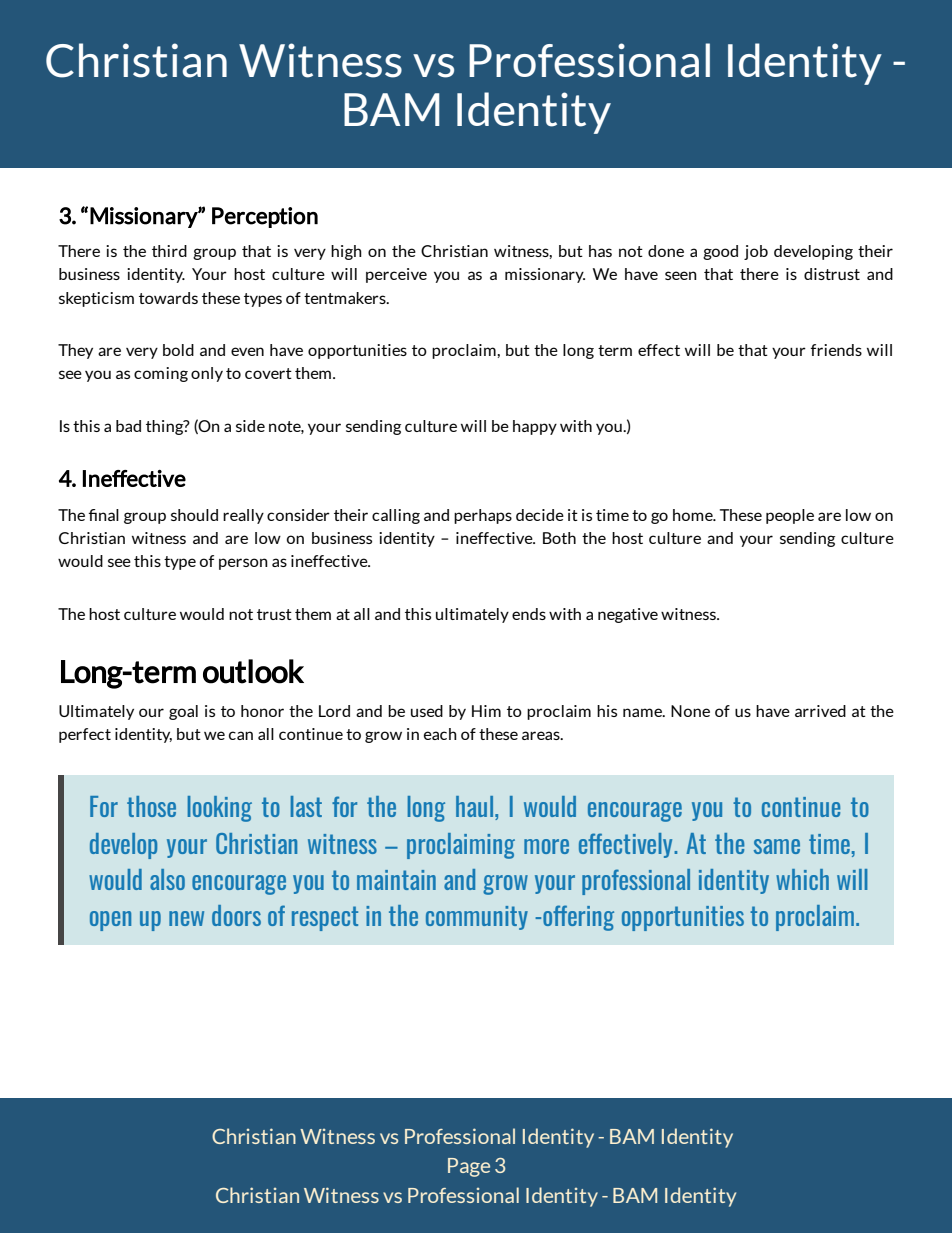 The image size is (952, 1233). Describe the element at coordinates (694, 515) in the screenshot. I see `home` at that location.
